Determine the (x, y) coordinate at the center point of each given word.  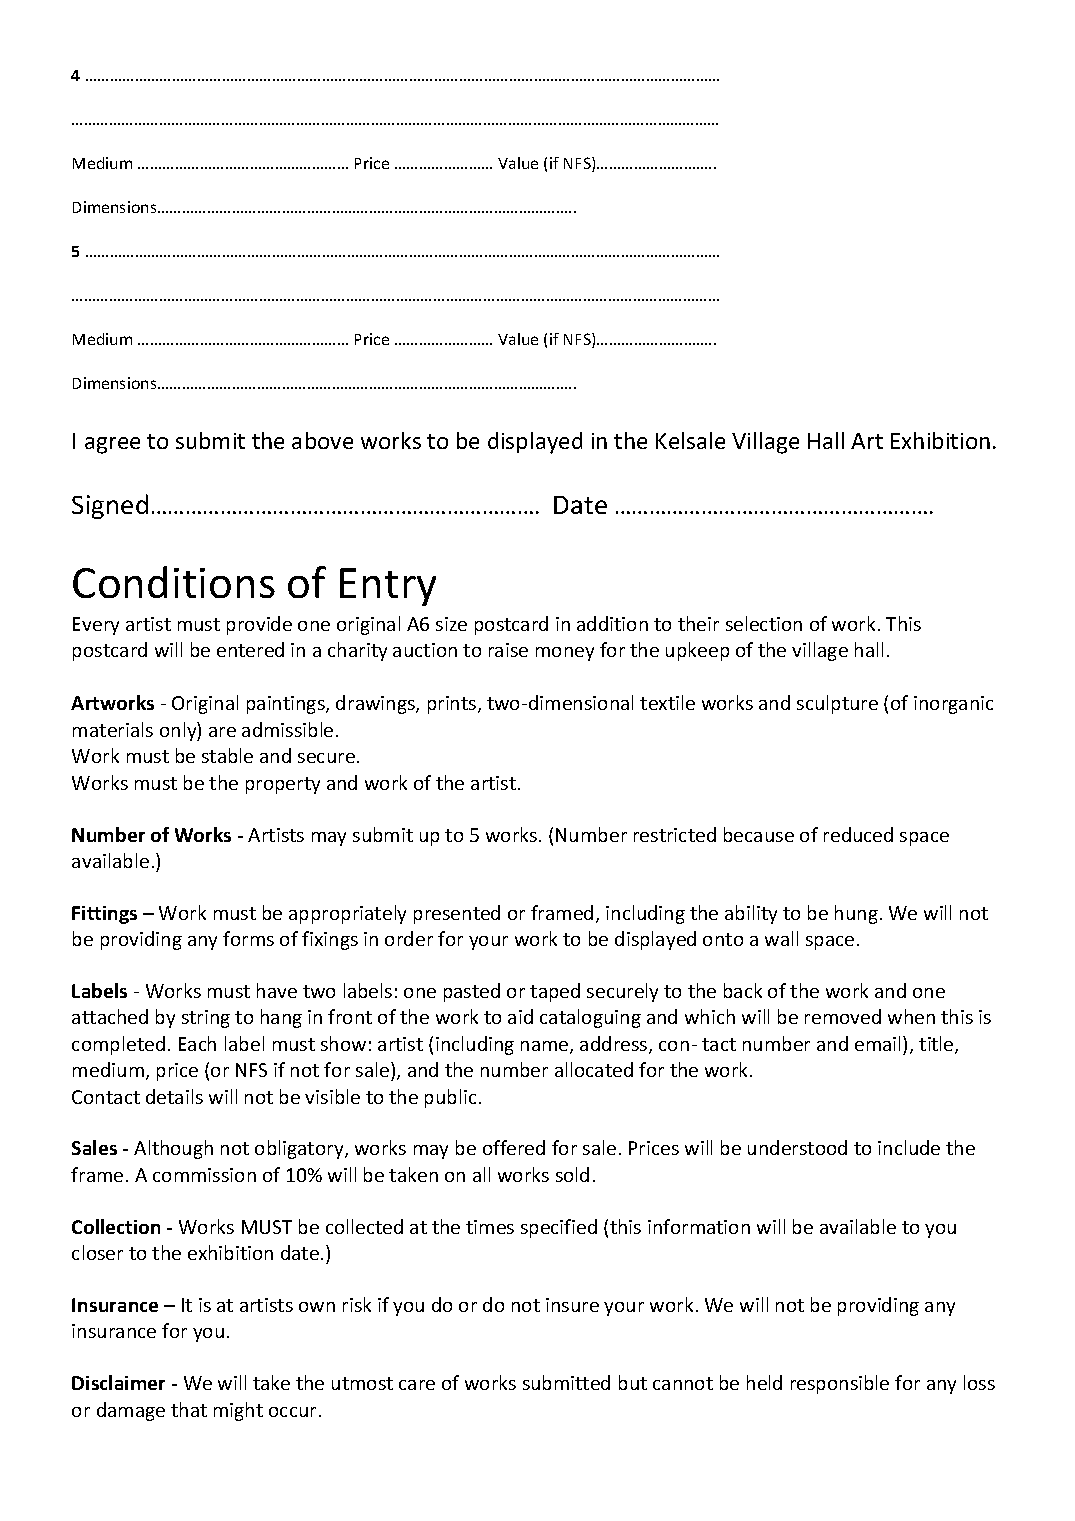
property (283, 785)
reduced (858, 834)
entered (250, 649)
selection (764, 623)
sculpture (837, 704)
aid (520, 1016)
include (909, 1147)
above (322, 440)
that (189, 1409)
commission (204, 1175)
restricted (675, 834)
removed (843, 1016)
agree (112, 445)
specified (559, 1228)
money (565, 654)
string (206, 1019)
